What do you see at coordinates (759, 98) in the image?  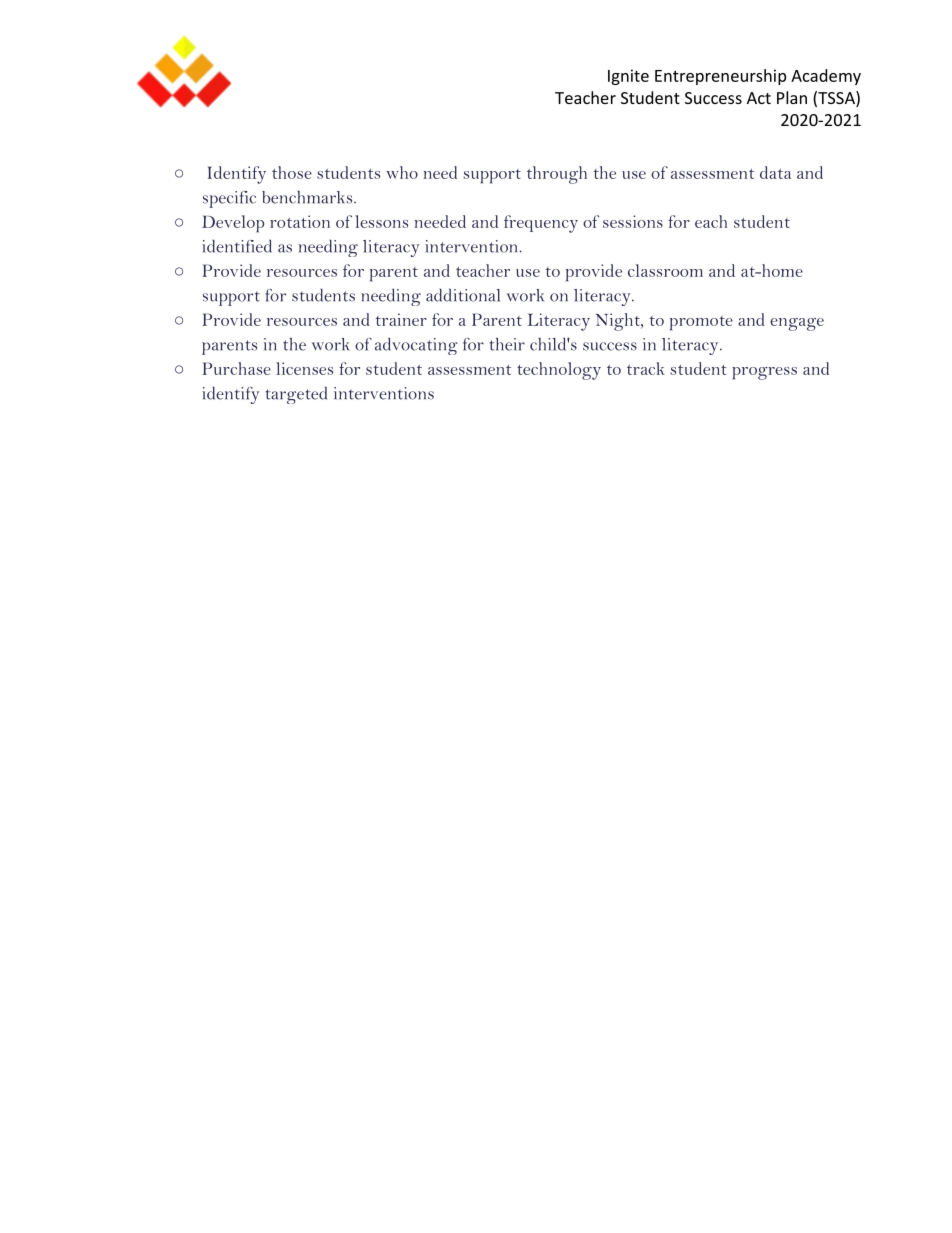 I see `Act` at bounding box center [759, 98].
